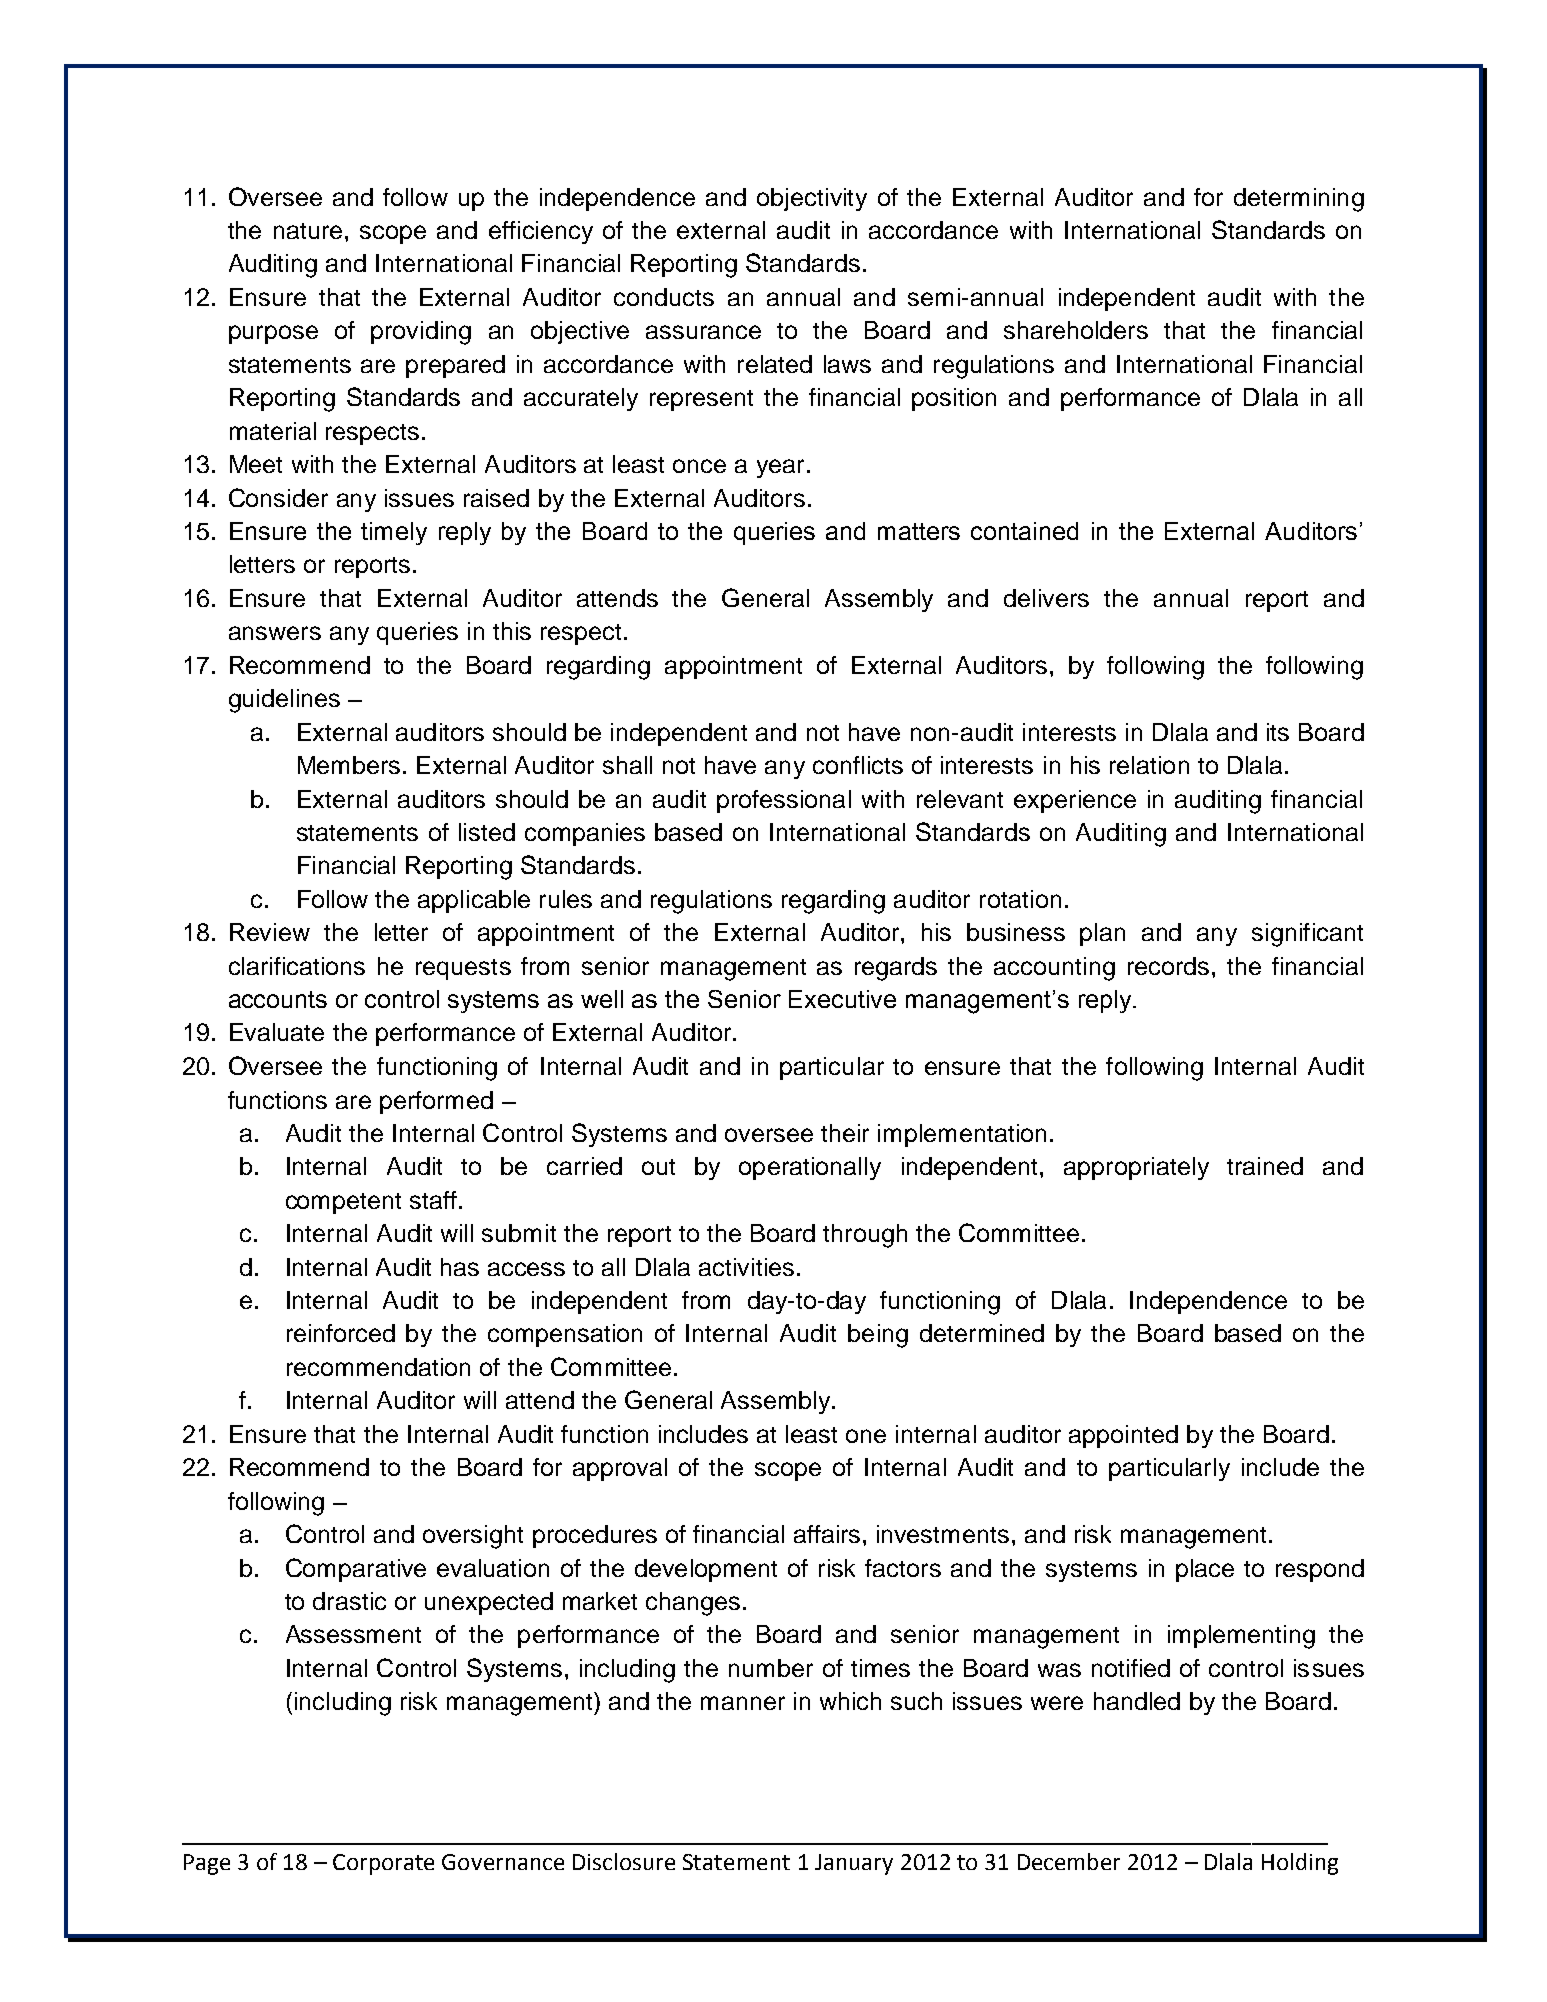  Describe the element at coordinates (275, 633) in the screenshot. I see `answers` at that location.
